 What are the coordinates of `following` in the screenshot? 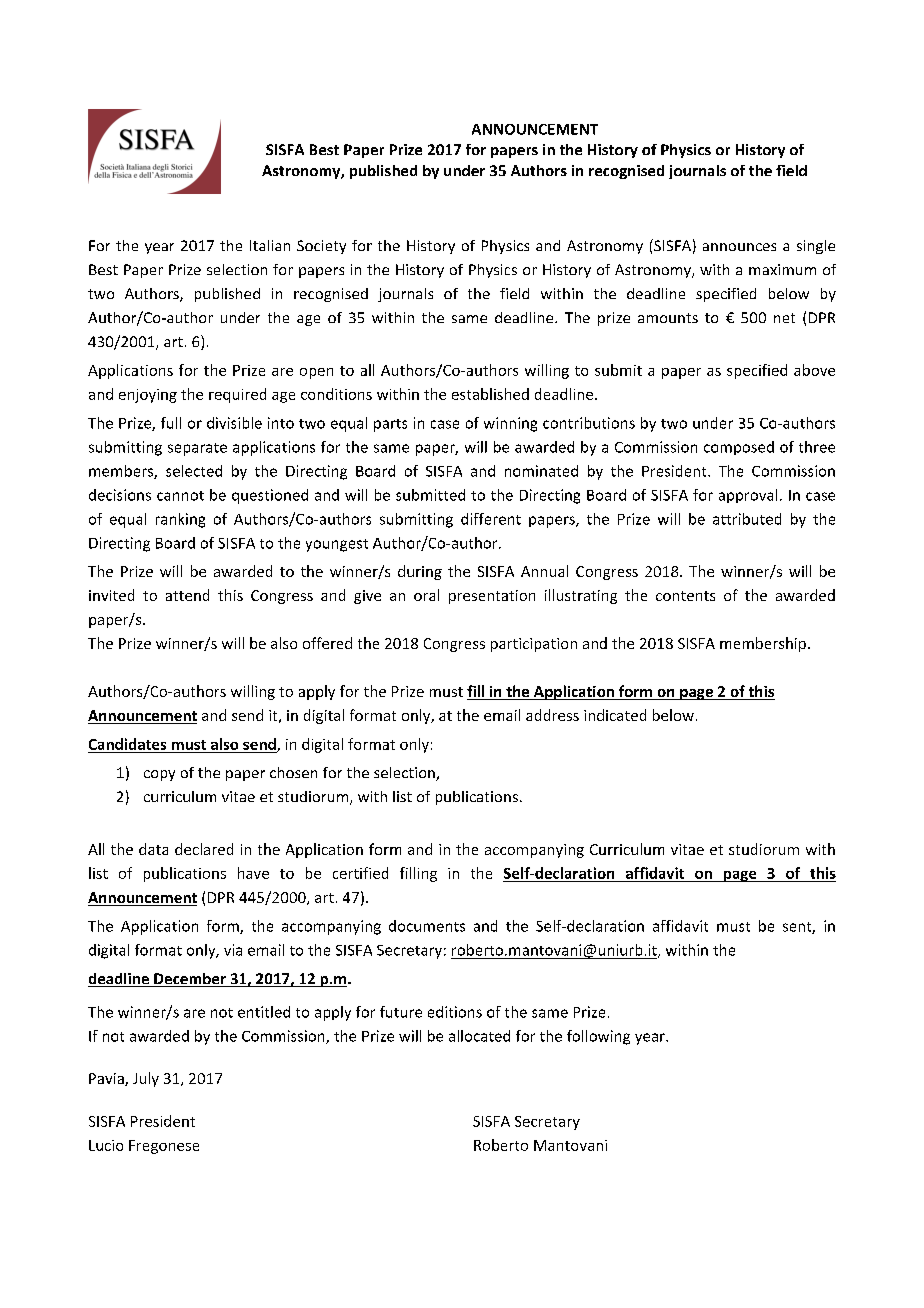 It's located at (598, 1037).
